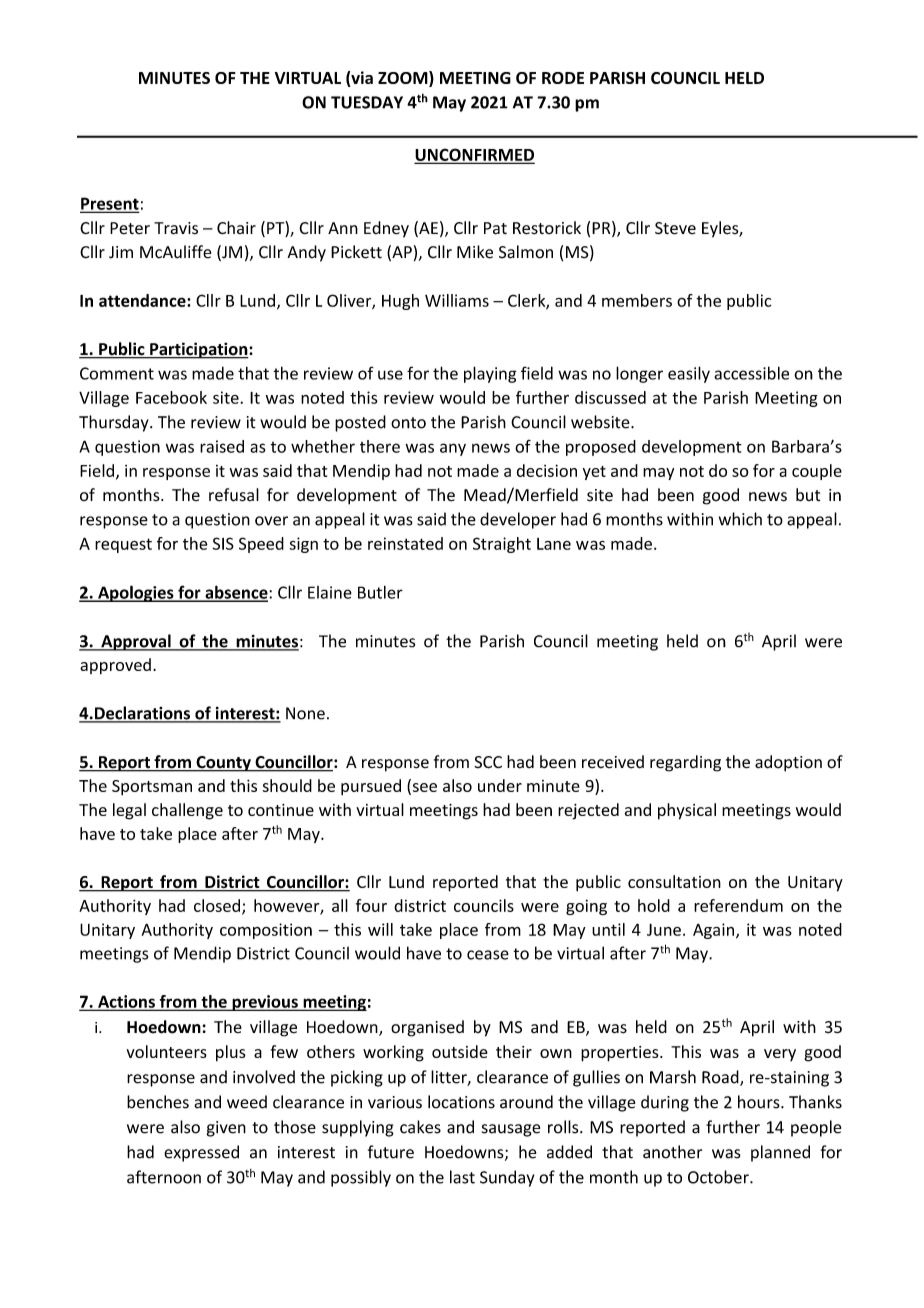 The image size is (924, 1308). I want to click on Butler, so click(380, 592).
